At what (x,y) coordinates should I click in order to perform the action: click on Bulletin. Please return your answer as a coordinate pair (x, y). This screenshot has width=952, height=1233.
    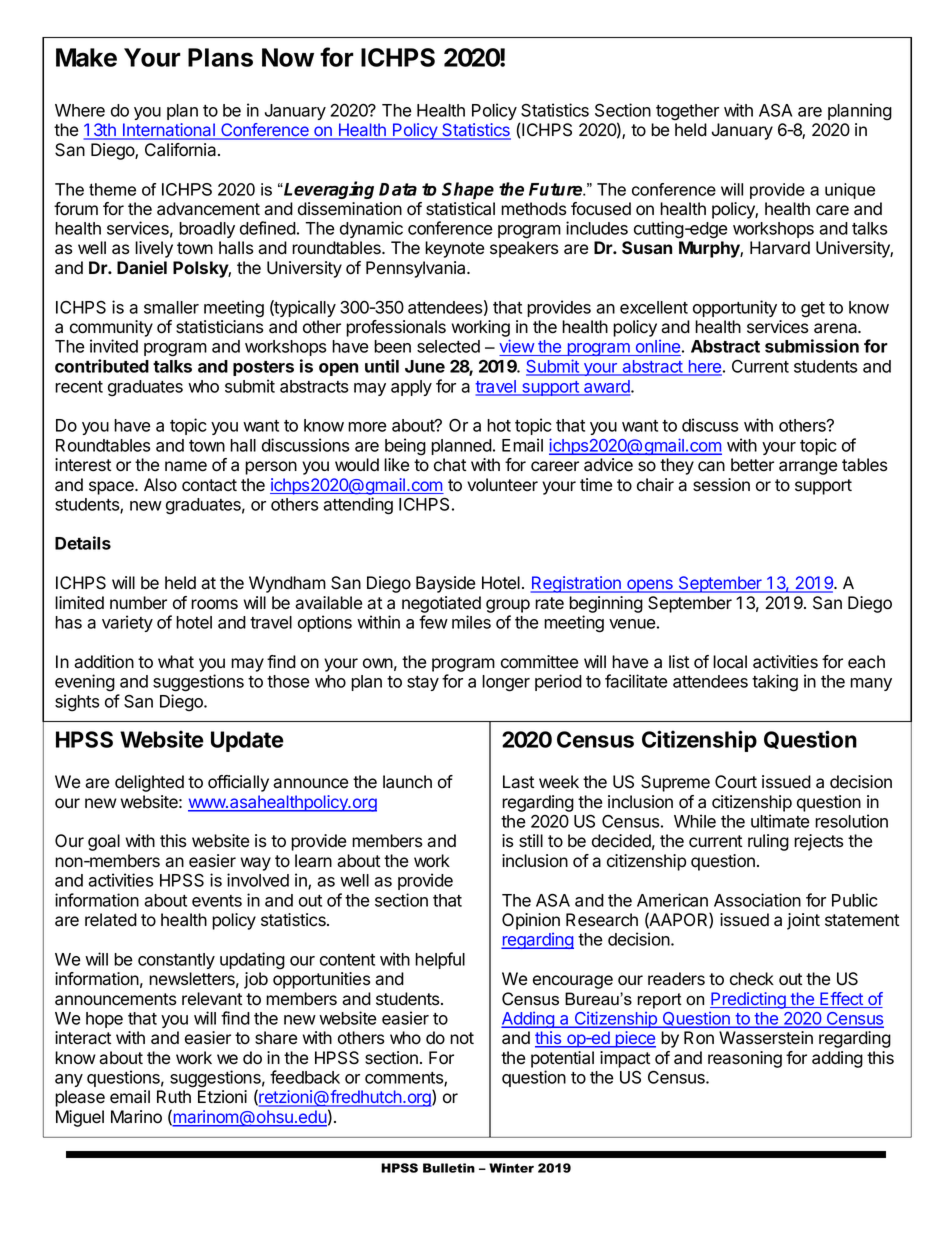
    Looking at the image, I should click on (449, 1168).
